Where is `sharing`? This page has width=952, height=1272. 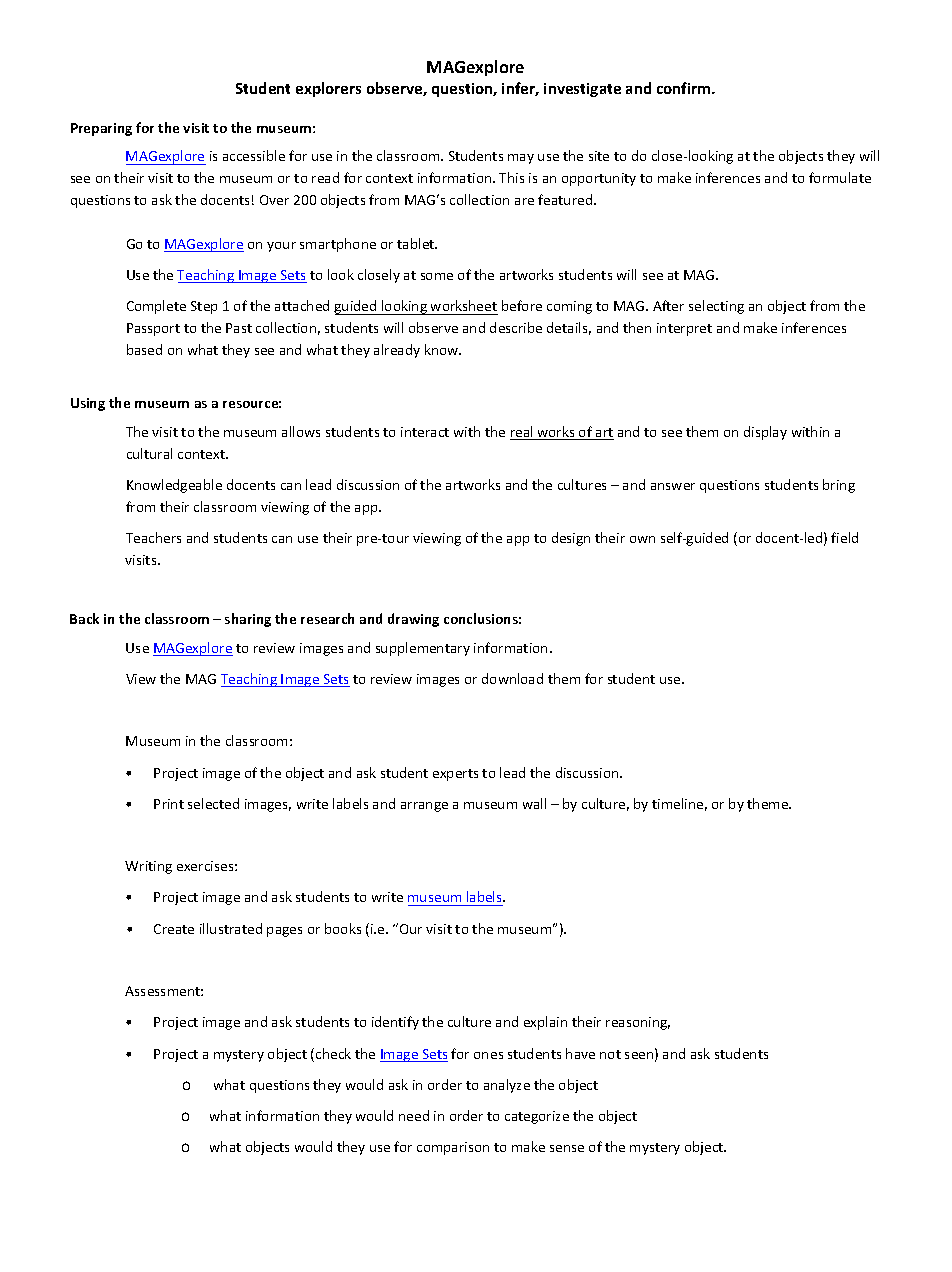
sharing is located at coordinates (248, 620).
